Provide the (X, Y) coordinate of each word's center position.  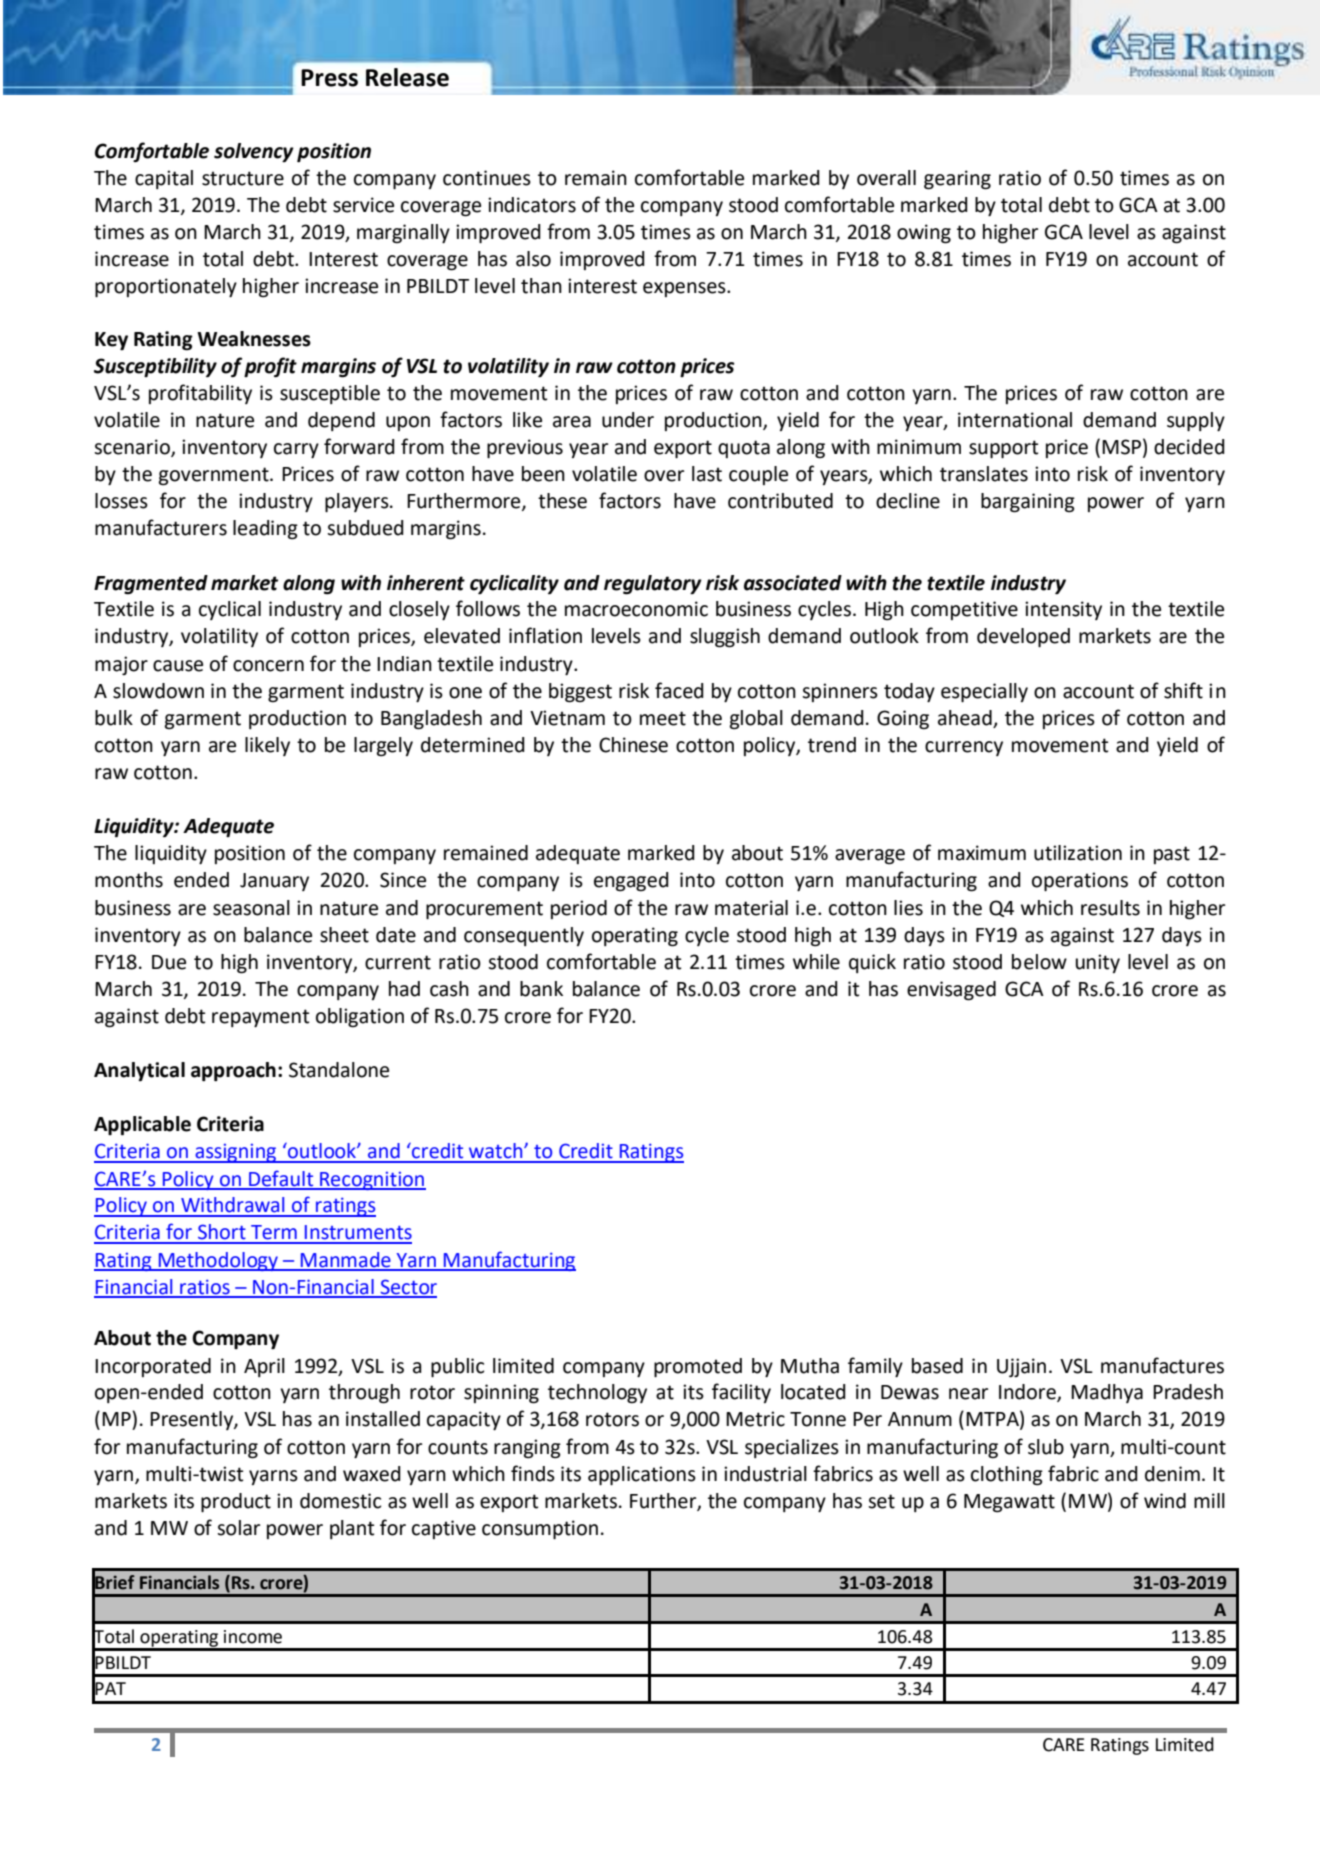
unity (1098, 963)
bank (541, 989)
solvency (254, 152)
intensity (1063, 610)
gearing (957, 180)
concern (268, 666)
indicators (532, 205)
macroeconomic (636, 609)
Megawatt (1009, 1503)
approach (233, 1072)
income (253, 1637)
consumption (540, 1529)
